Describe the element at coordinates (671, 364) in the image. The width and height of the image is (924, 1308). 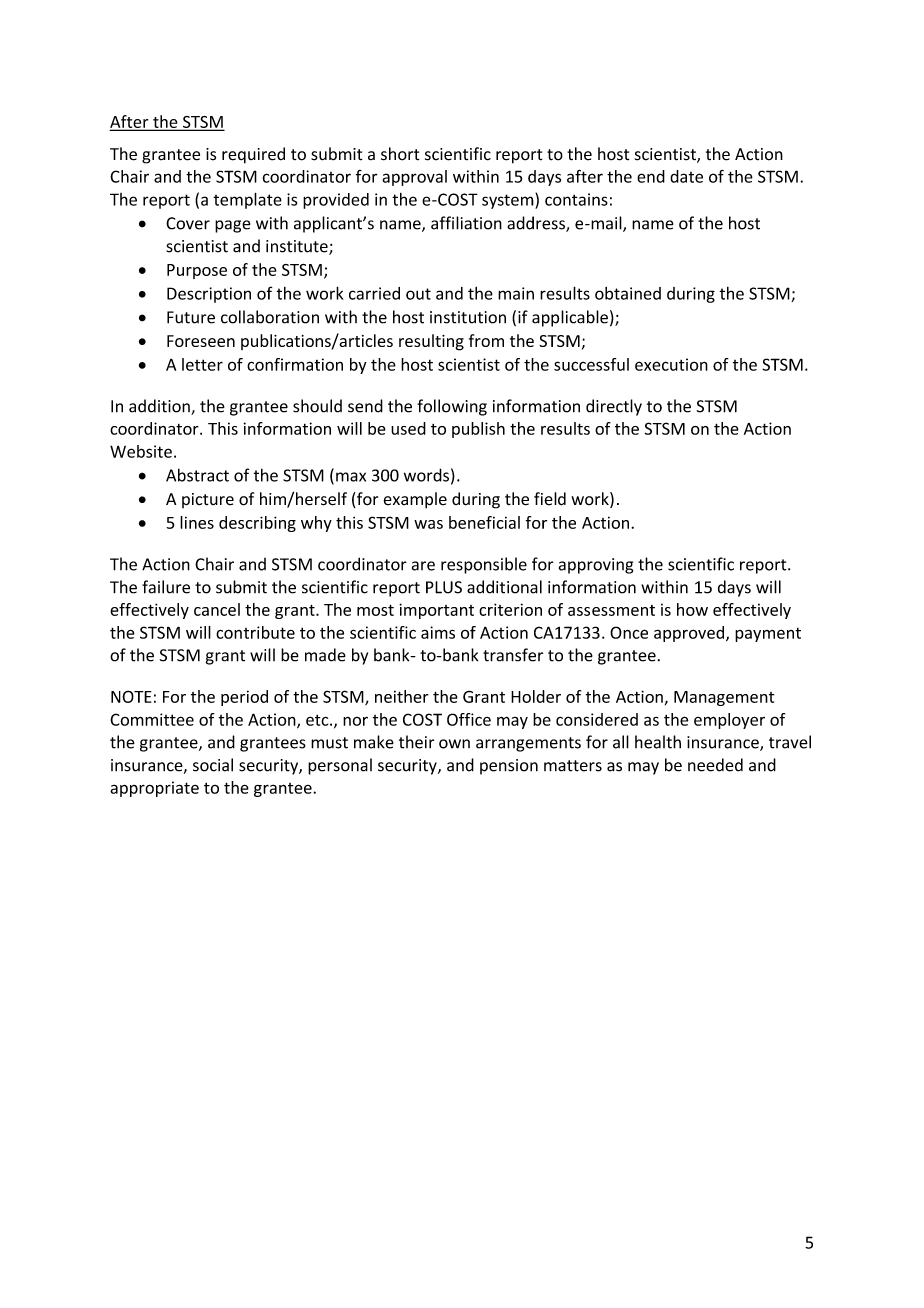
I see `execution` at that location.
